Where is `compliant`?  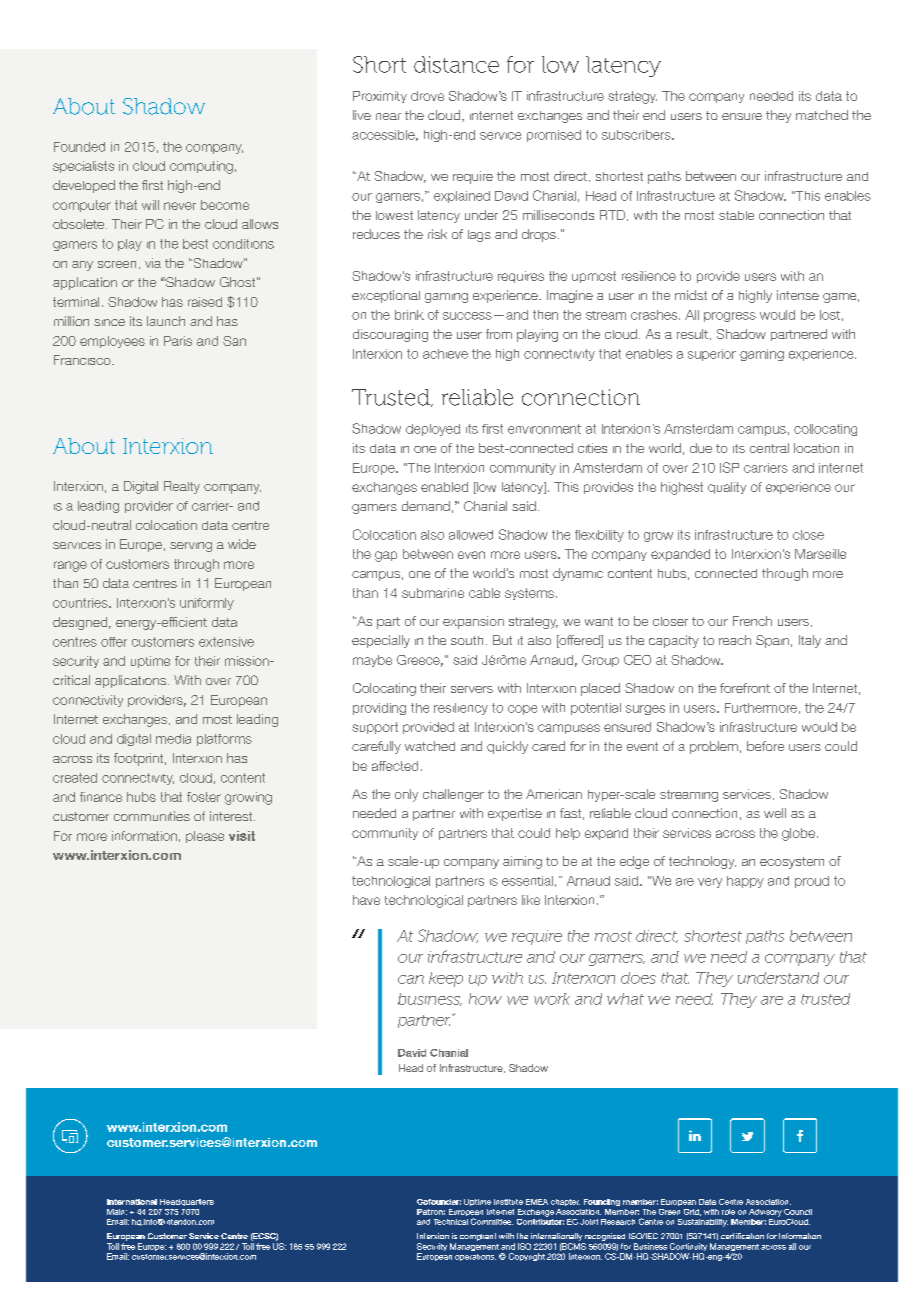
compliant is located at coordinates (478, 1237).
